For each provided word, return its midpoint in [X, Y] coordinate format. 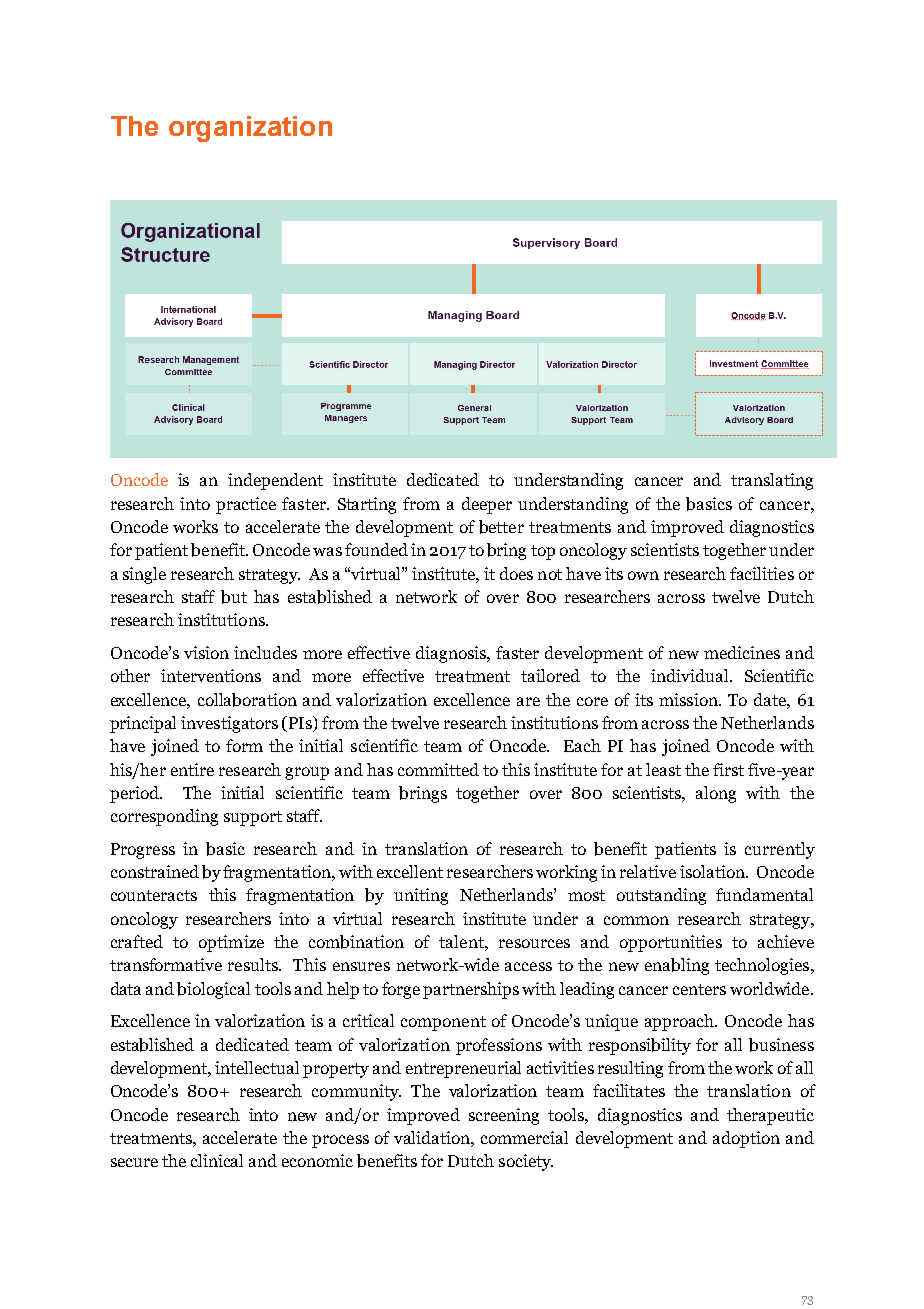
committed [438, 769]
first [728, 769]
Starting [367, 505]
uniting [421, 896]
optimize [231, 943]
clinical [217, 1160]
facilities [762, 573]
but [234, 597]
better [501, 527]
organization [250, 129]
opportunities [671, 943]
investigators [229, 724]
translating [772, 481]
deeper [487, 505]
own [643, 575]
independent [275, 481]
